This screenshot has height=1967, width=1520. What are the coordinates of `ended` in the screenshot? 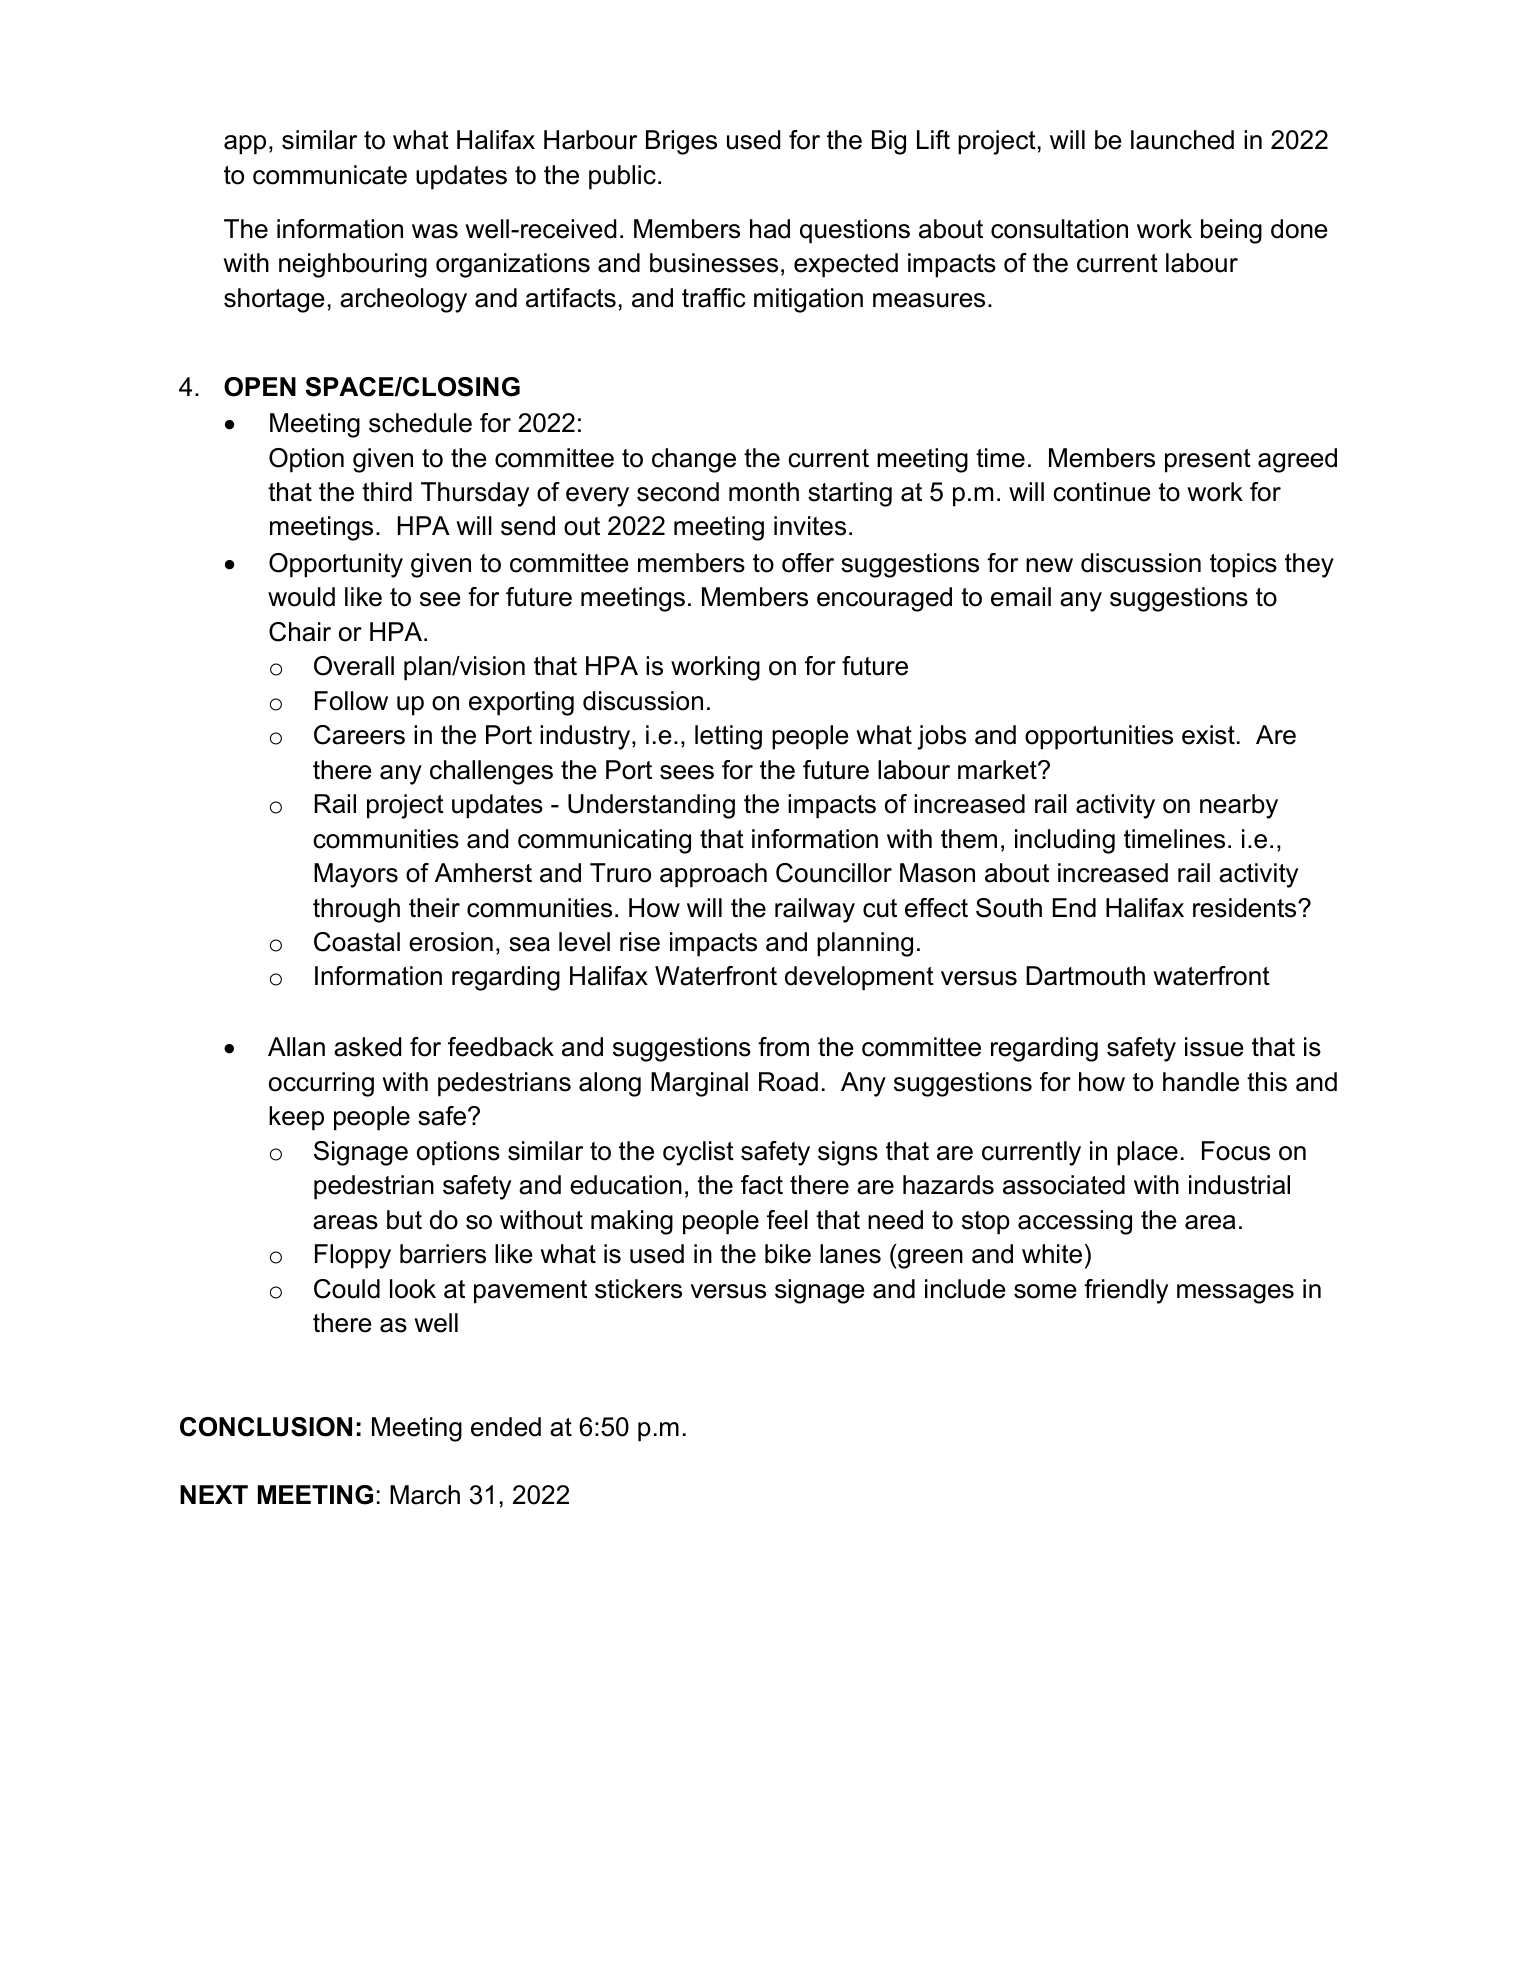 It's located at (506, 1427).
